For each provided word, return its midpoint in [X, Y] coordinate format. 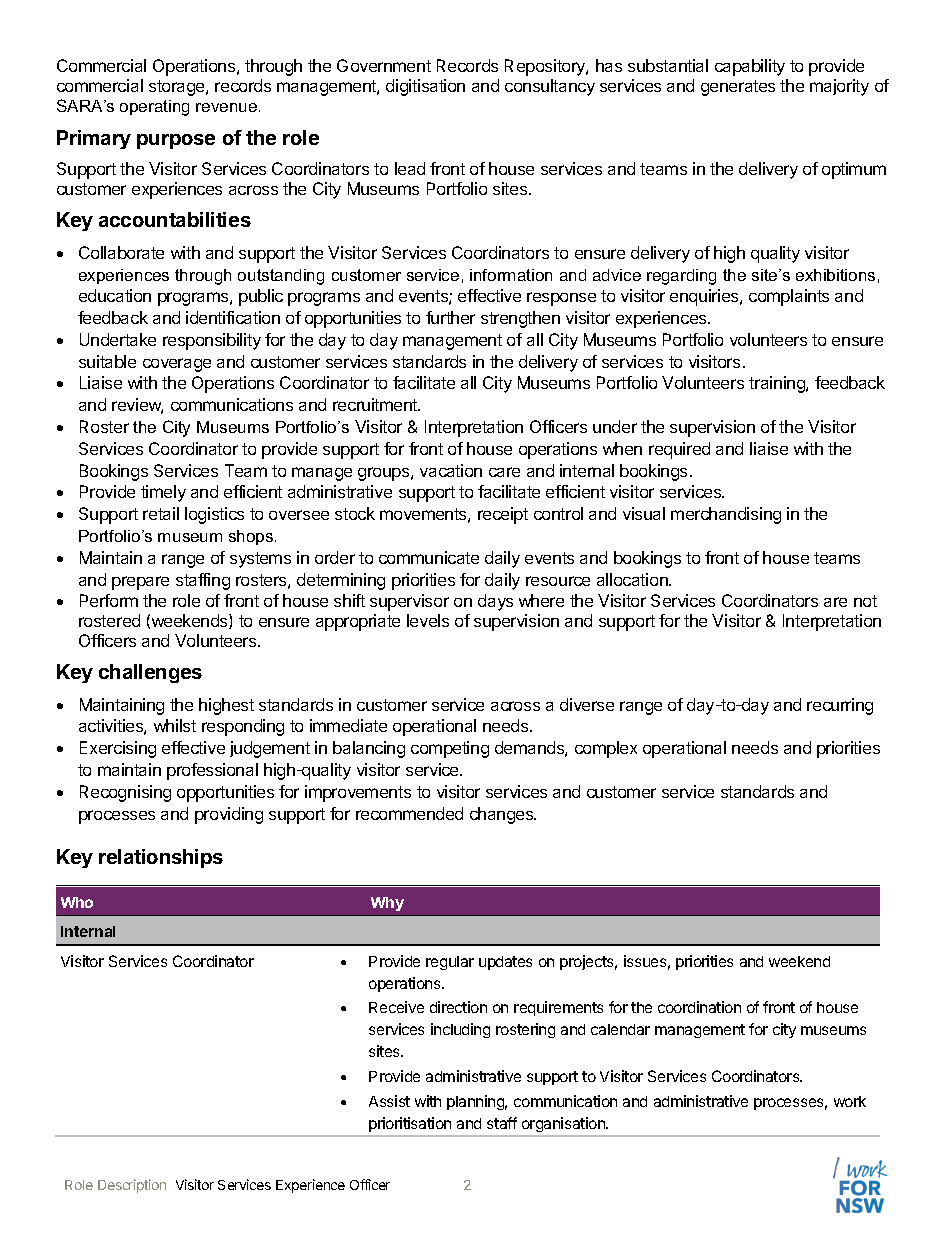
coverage [177, 365]
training [778, 384]
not [865, 601]
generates [738, 88]
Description [132, 1186]
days [495, 602]
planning [477, 1102]
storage [178, 88]
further [450, 317]
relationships [161, 858]
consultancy [550, 87]
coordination [699, 1007]
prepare [140, 583]
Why [387, 904]
